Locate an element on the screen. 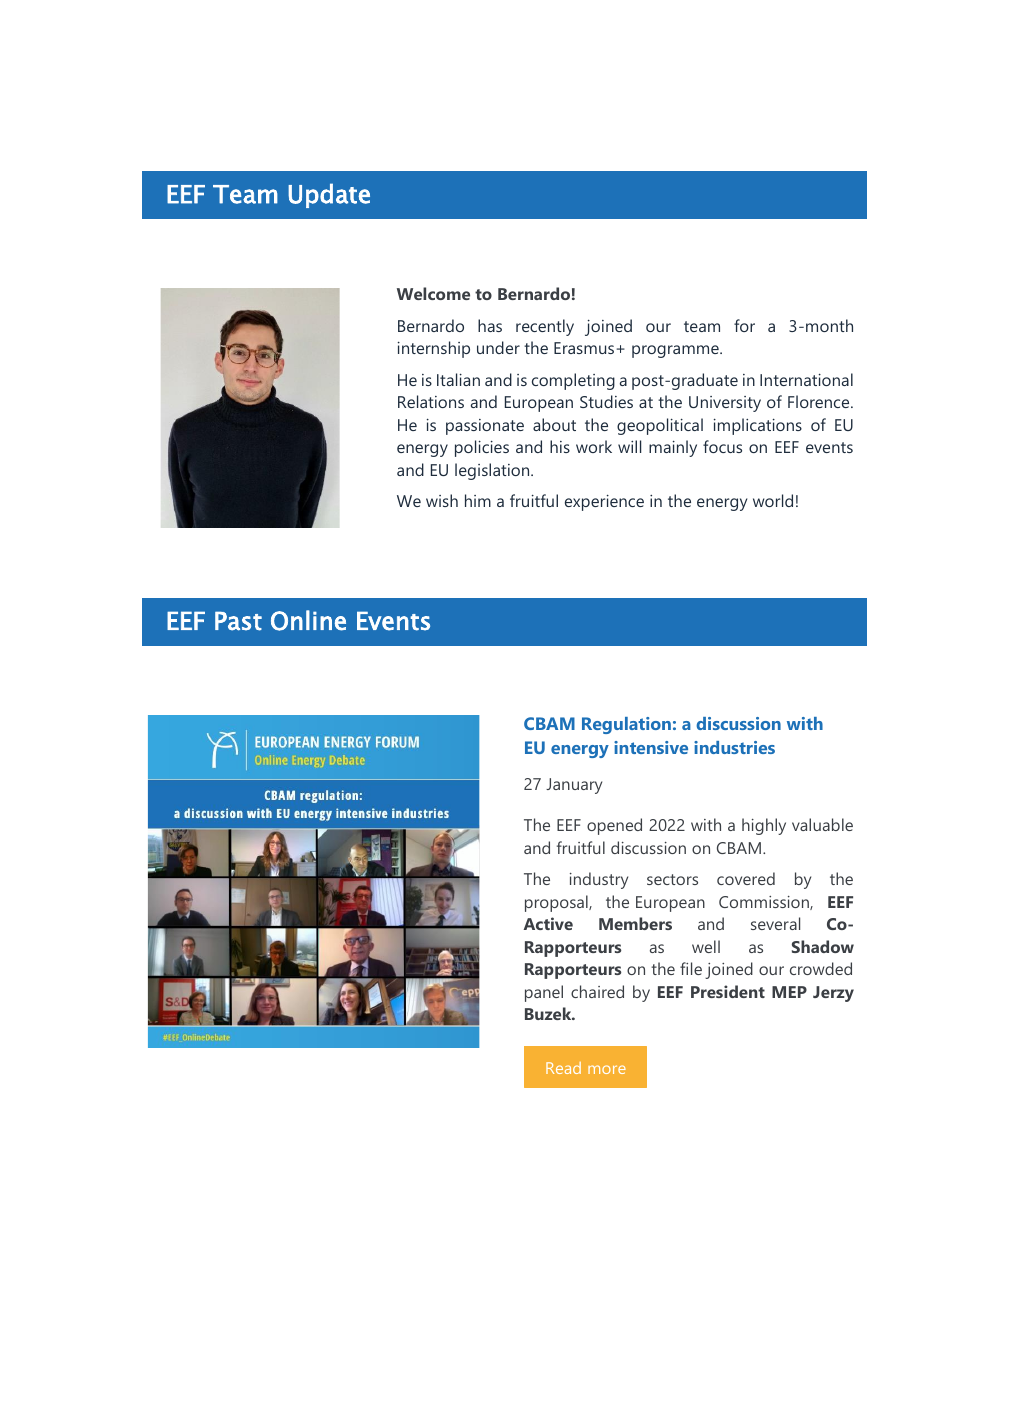 The width and height of the screenshot is (1009, 1427). Regulation is located at coordinates (626, 725).
